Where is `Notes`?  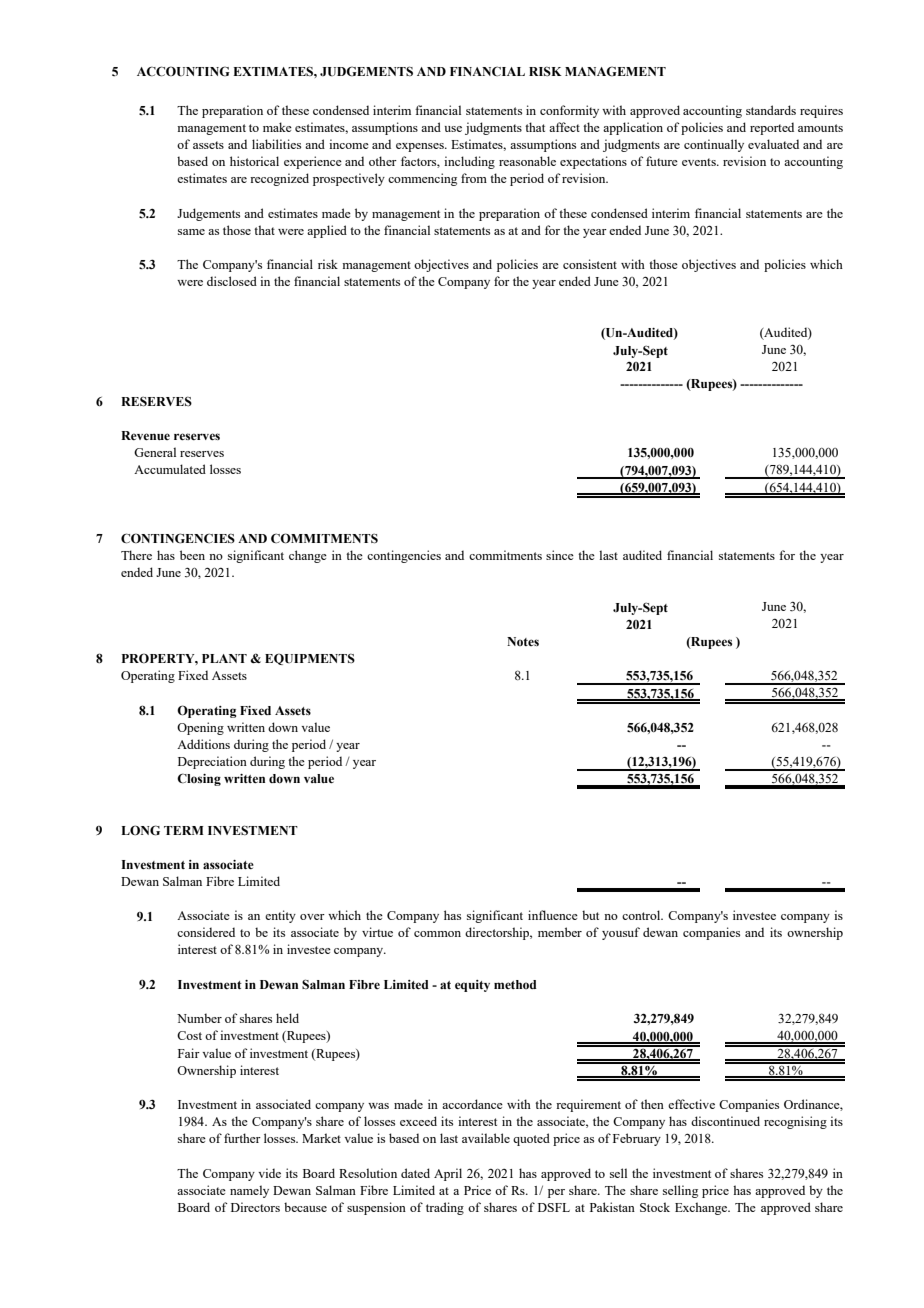
Notes is located at coordinates (523, 641).
